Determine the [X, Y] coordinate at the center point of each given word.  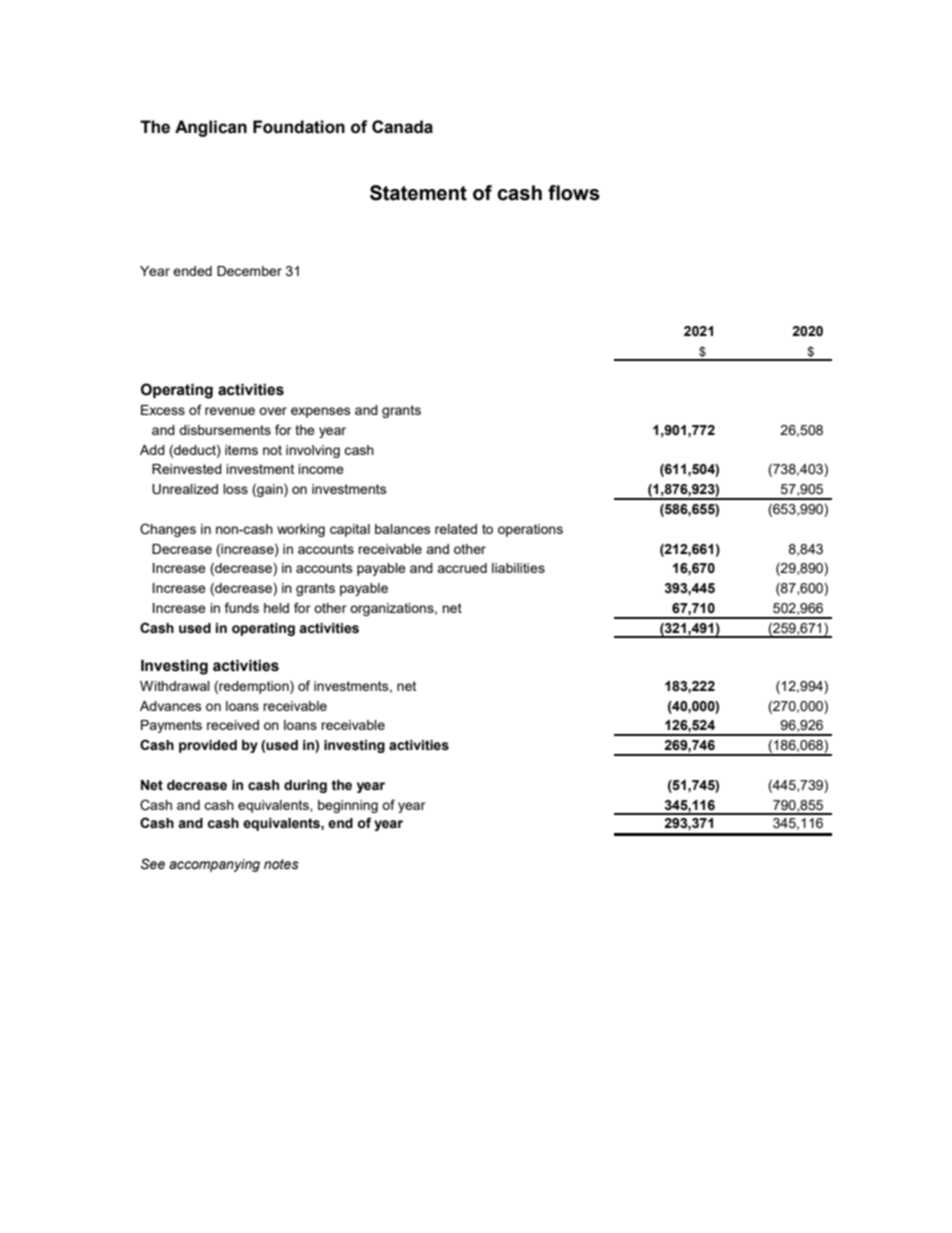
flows [574, 193]
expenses [321, 412]
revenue [230, 411]
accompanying [214, 865]
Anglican [211, 128]
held [276, 608]
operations [530, 530]
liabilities [518, 568]
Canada [402, 127]
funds [242, 607]
